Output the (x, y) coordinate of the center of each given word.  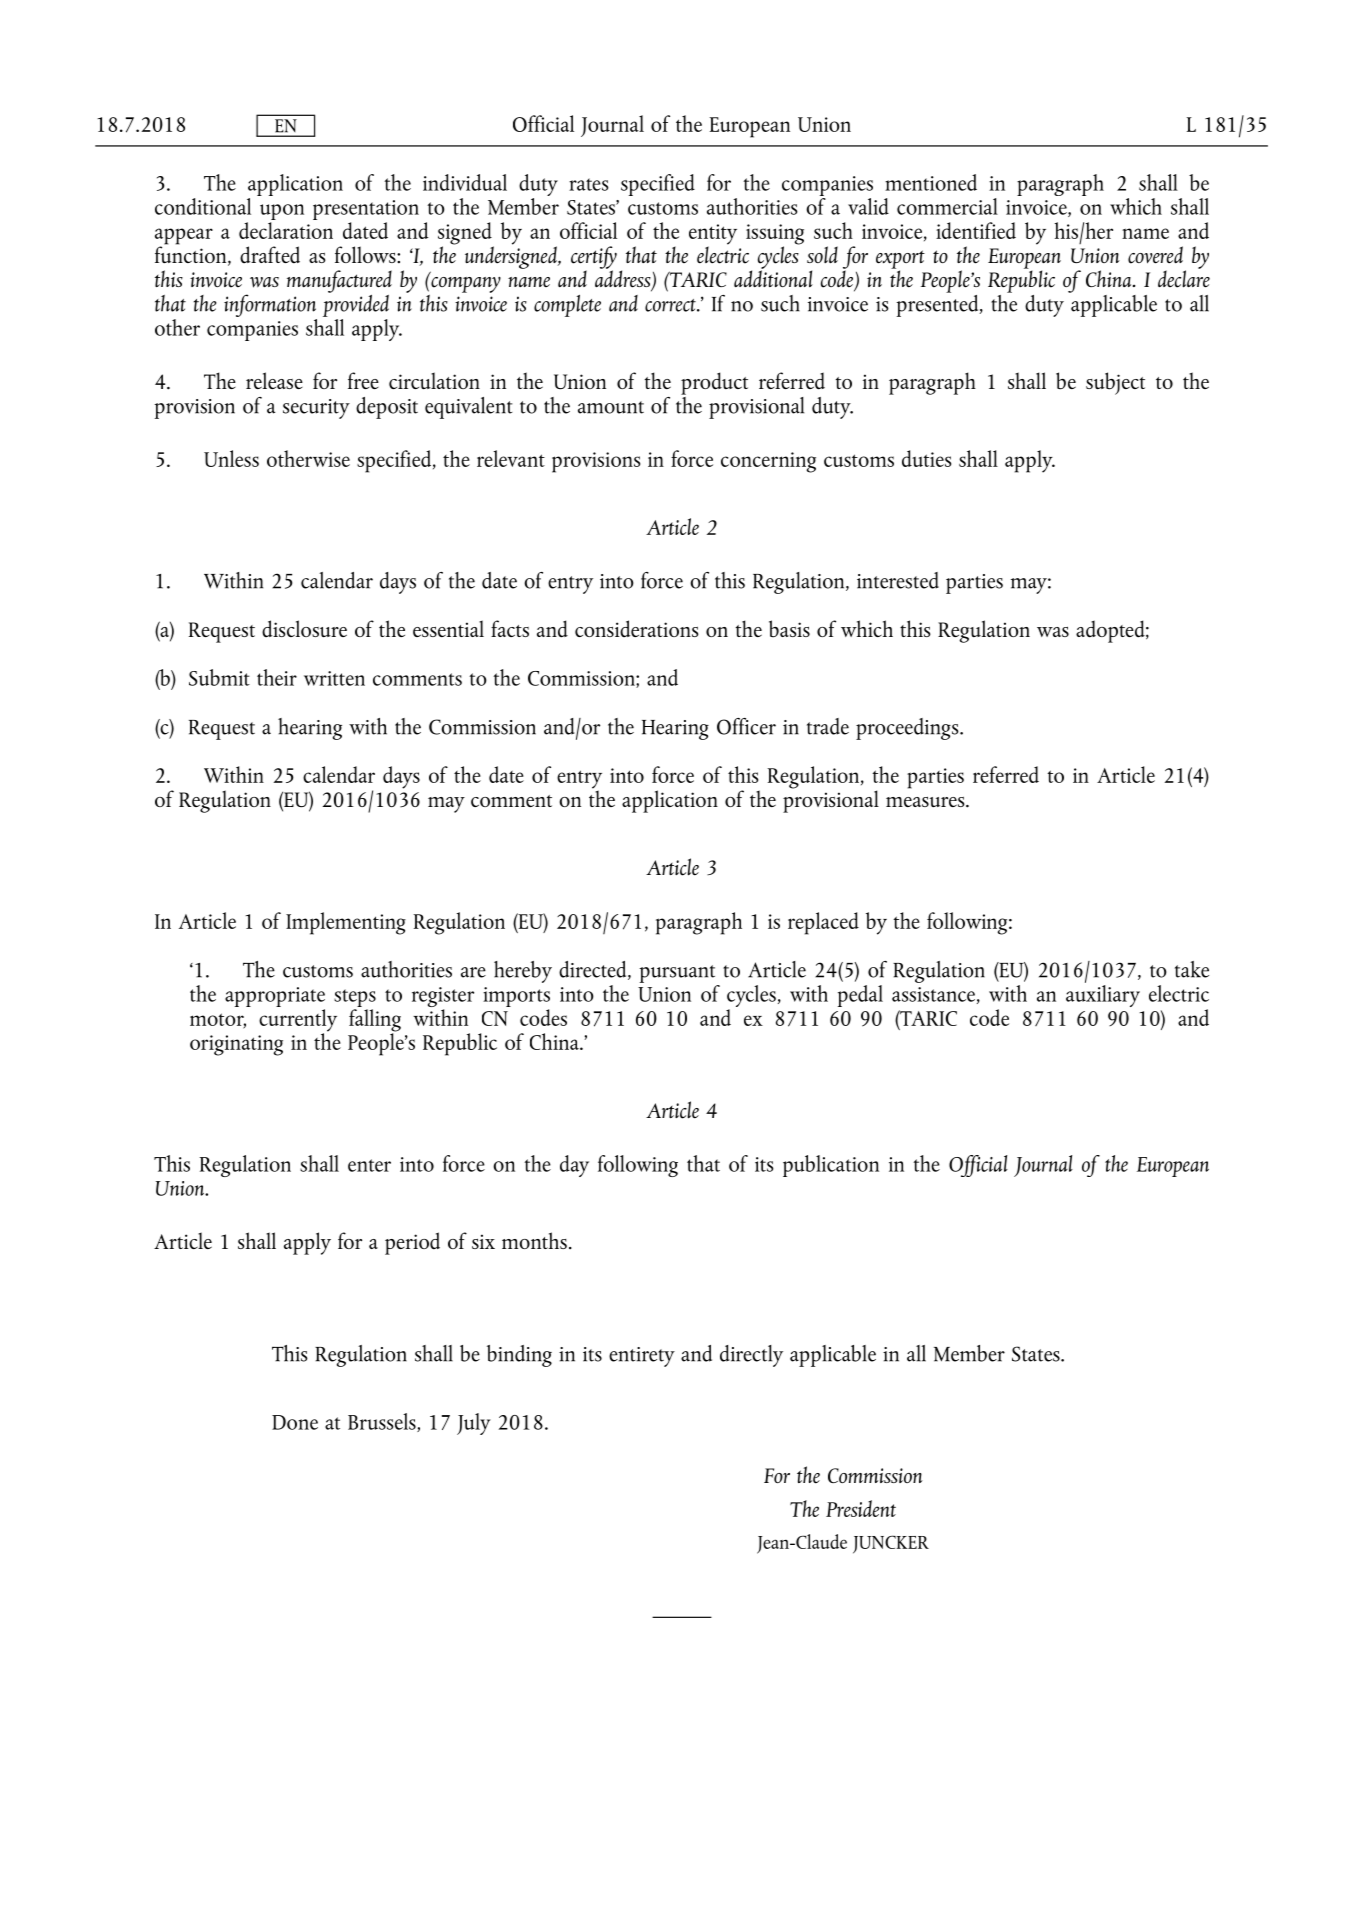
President (861, 1508)
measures (926, 802)
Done (295, 1422)
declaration (286, 229)
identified (976, 230)
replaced (823, 923)
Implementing (346, 923)
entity (713, 235)
